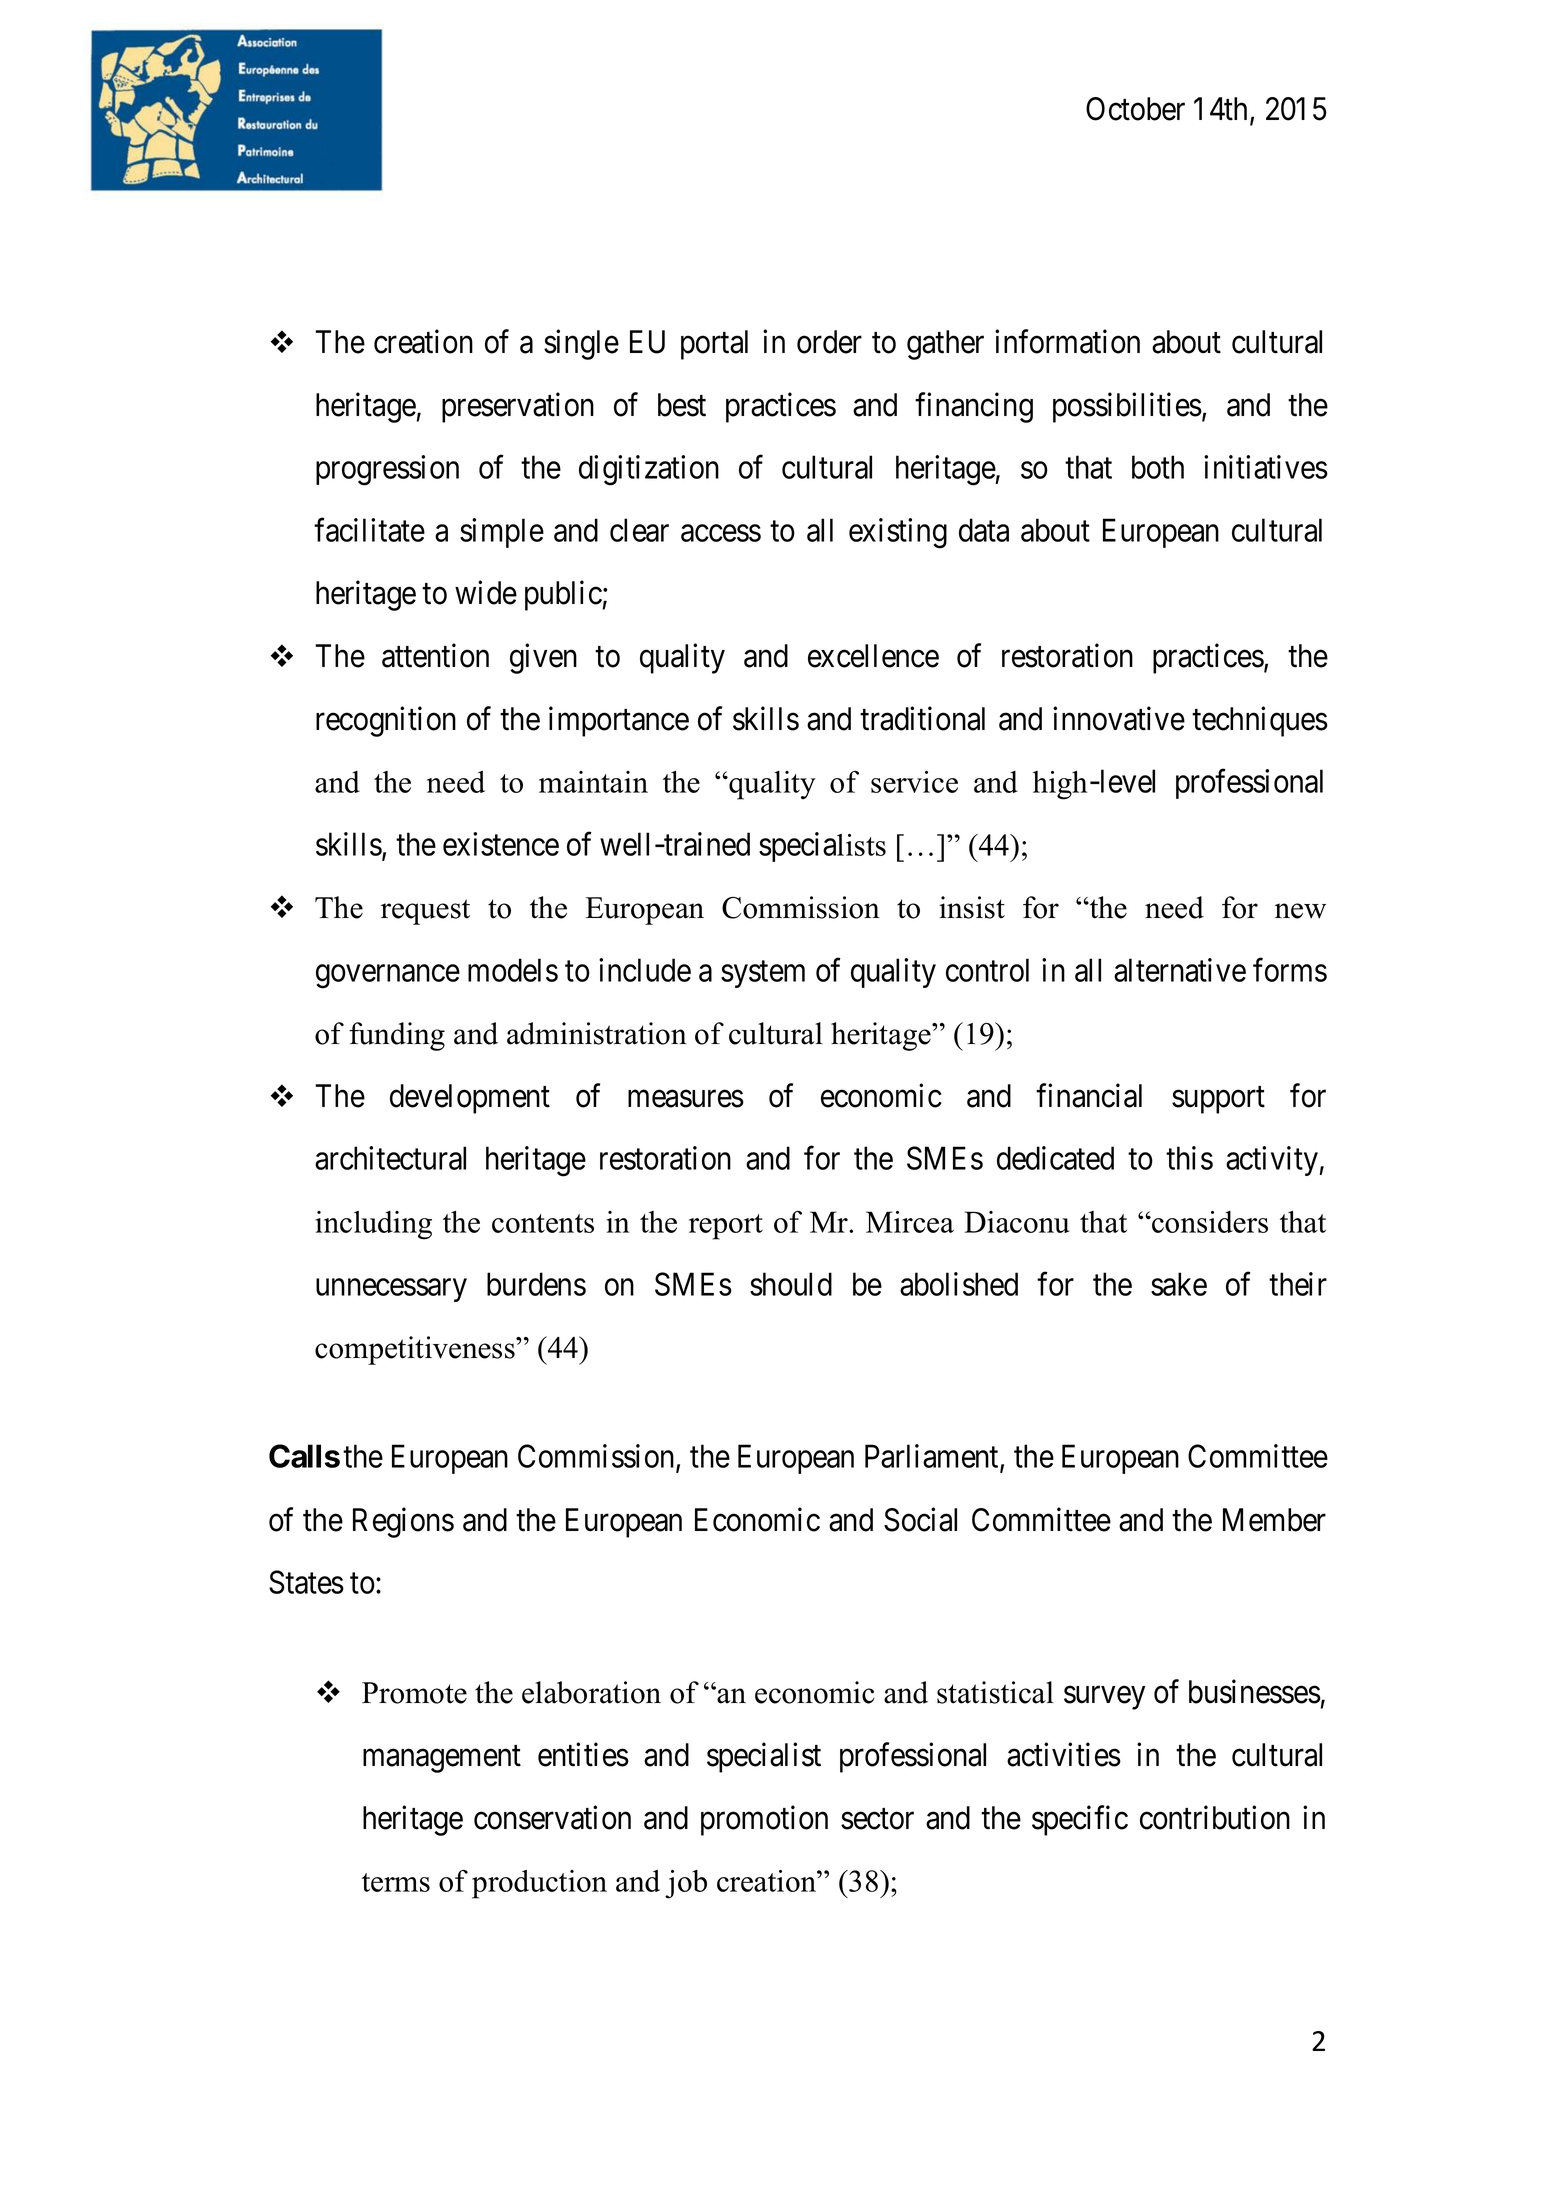 This document has height=2190, width=1548. Describe the element at coordinates (387, 470) in the document. I see `progression` at that location.
